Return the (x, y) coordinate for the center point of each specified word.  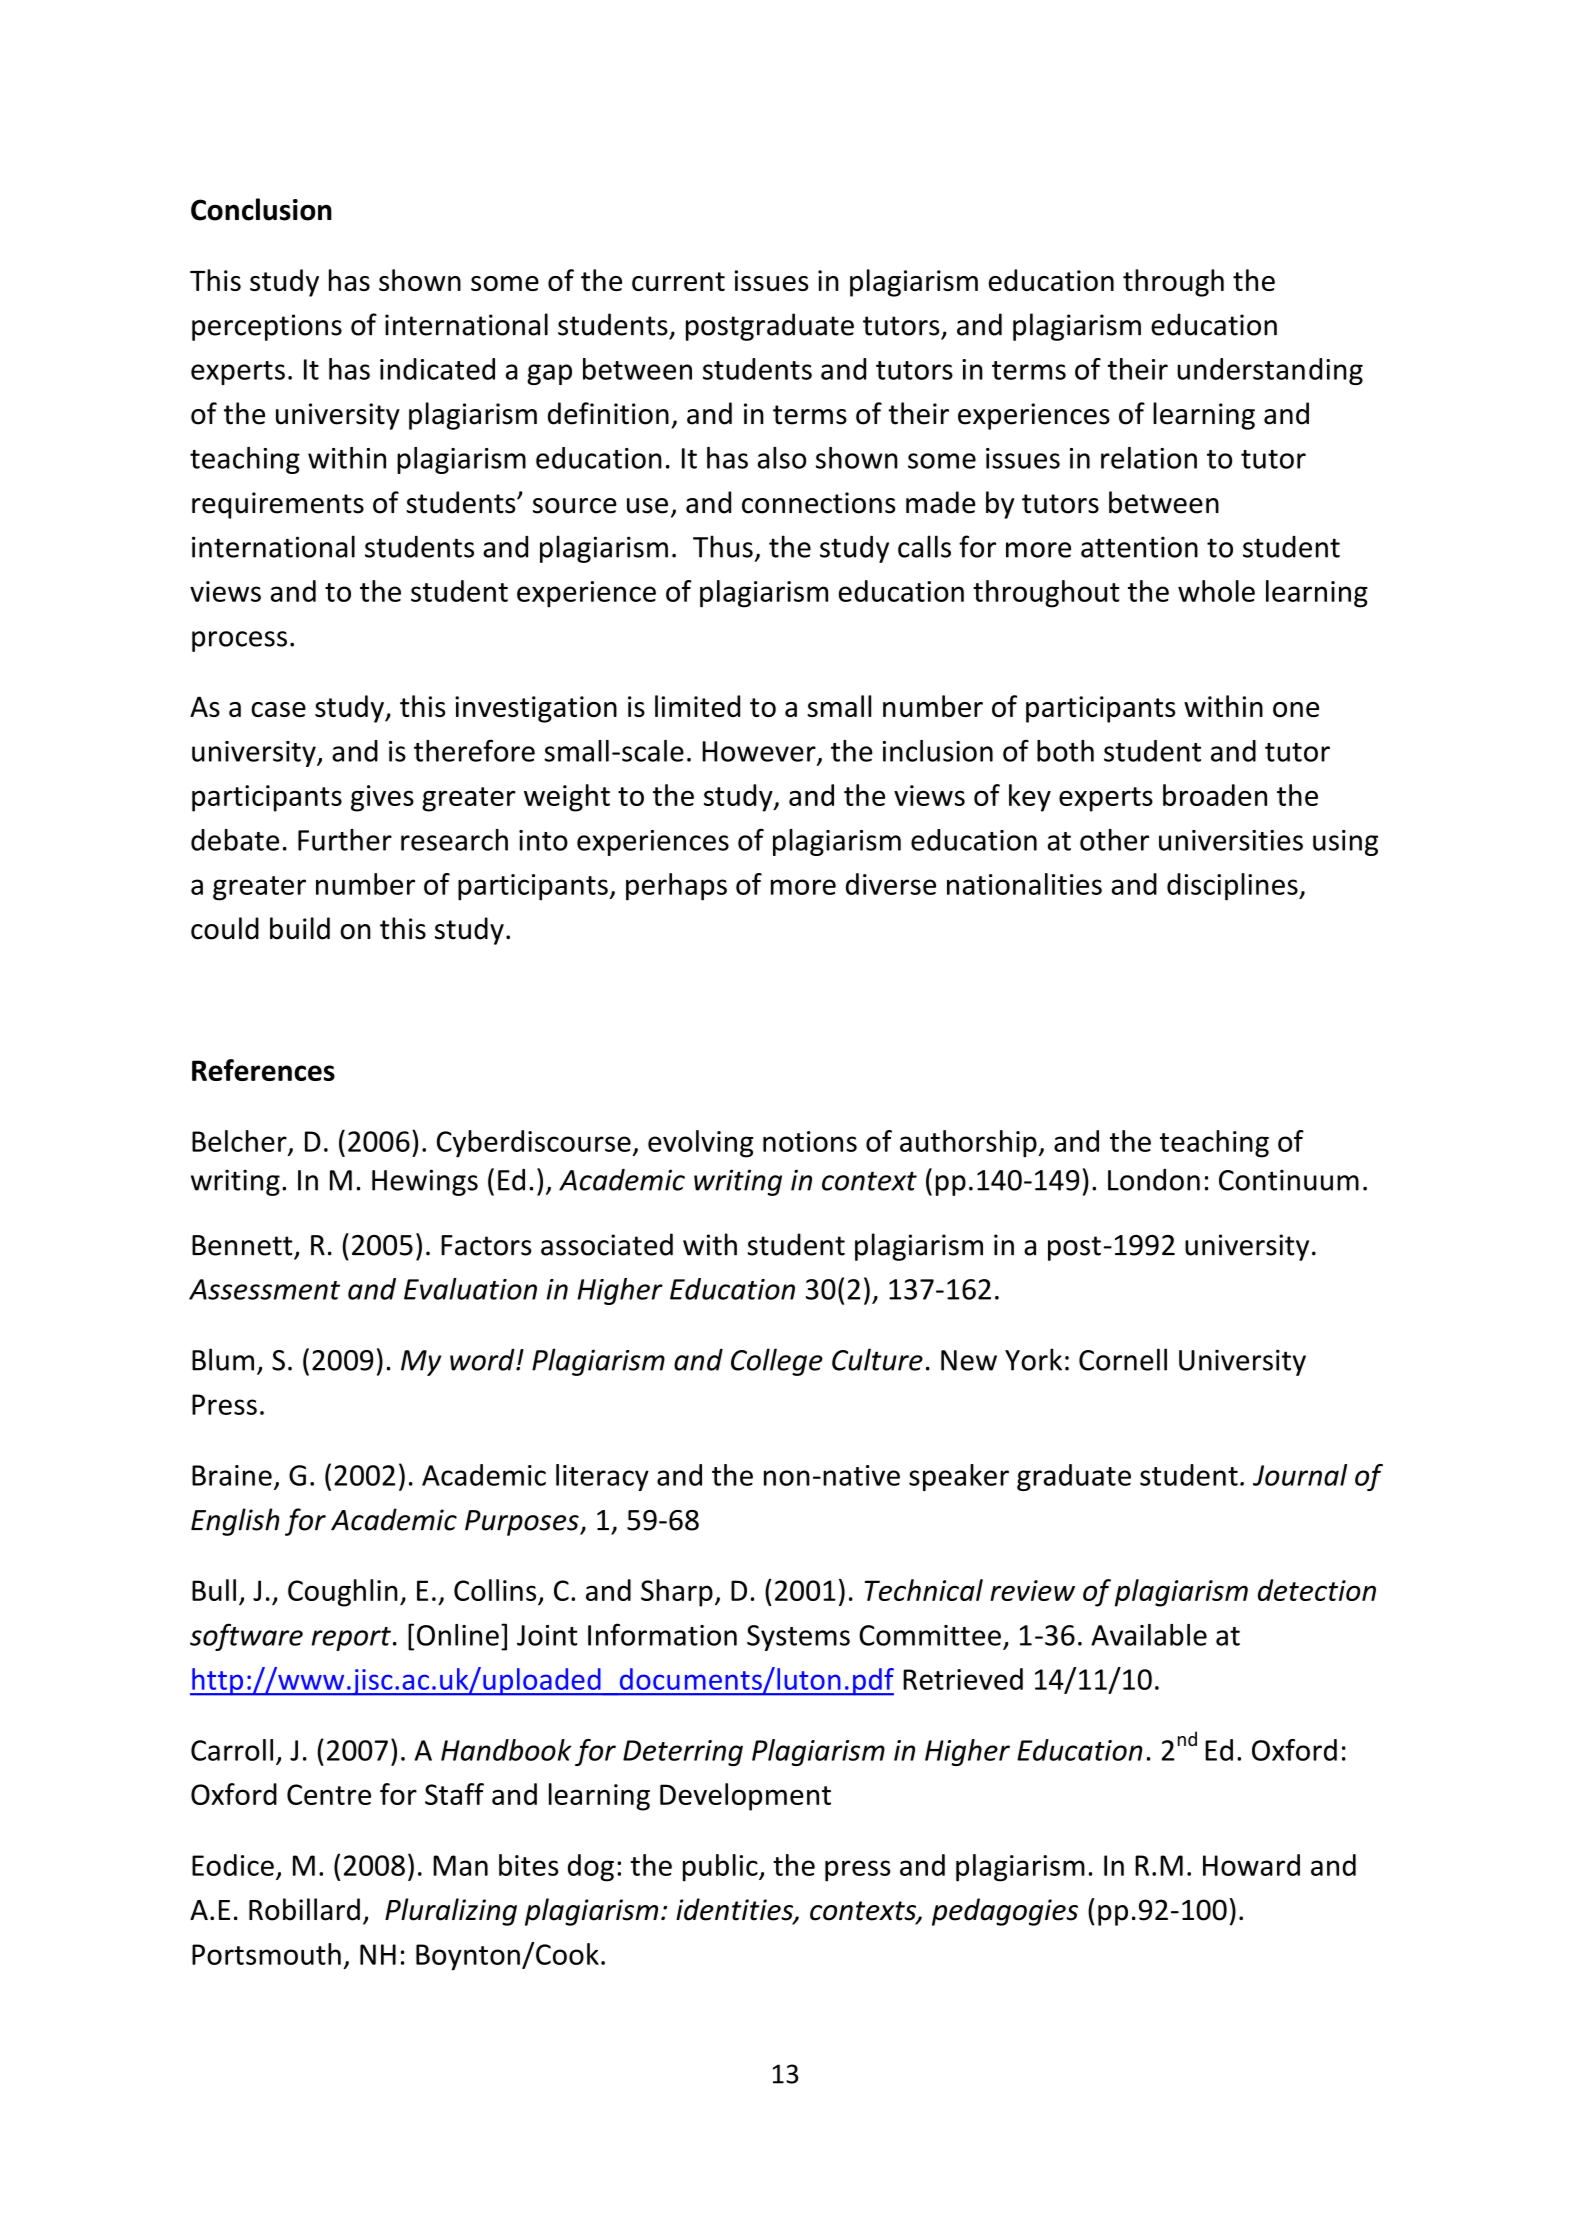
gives (382, 798)
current (678, 281)
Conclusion (261, 209)
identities (735, 1910)
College (777, 1362)
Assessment (264, 1289)
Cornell (1123, 1359)
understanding (1270, 371)
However (760, 752)
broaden (1215, 795)
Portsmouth (266, 1954)
